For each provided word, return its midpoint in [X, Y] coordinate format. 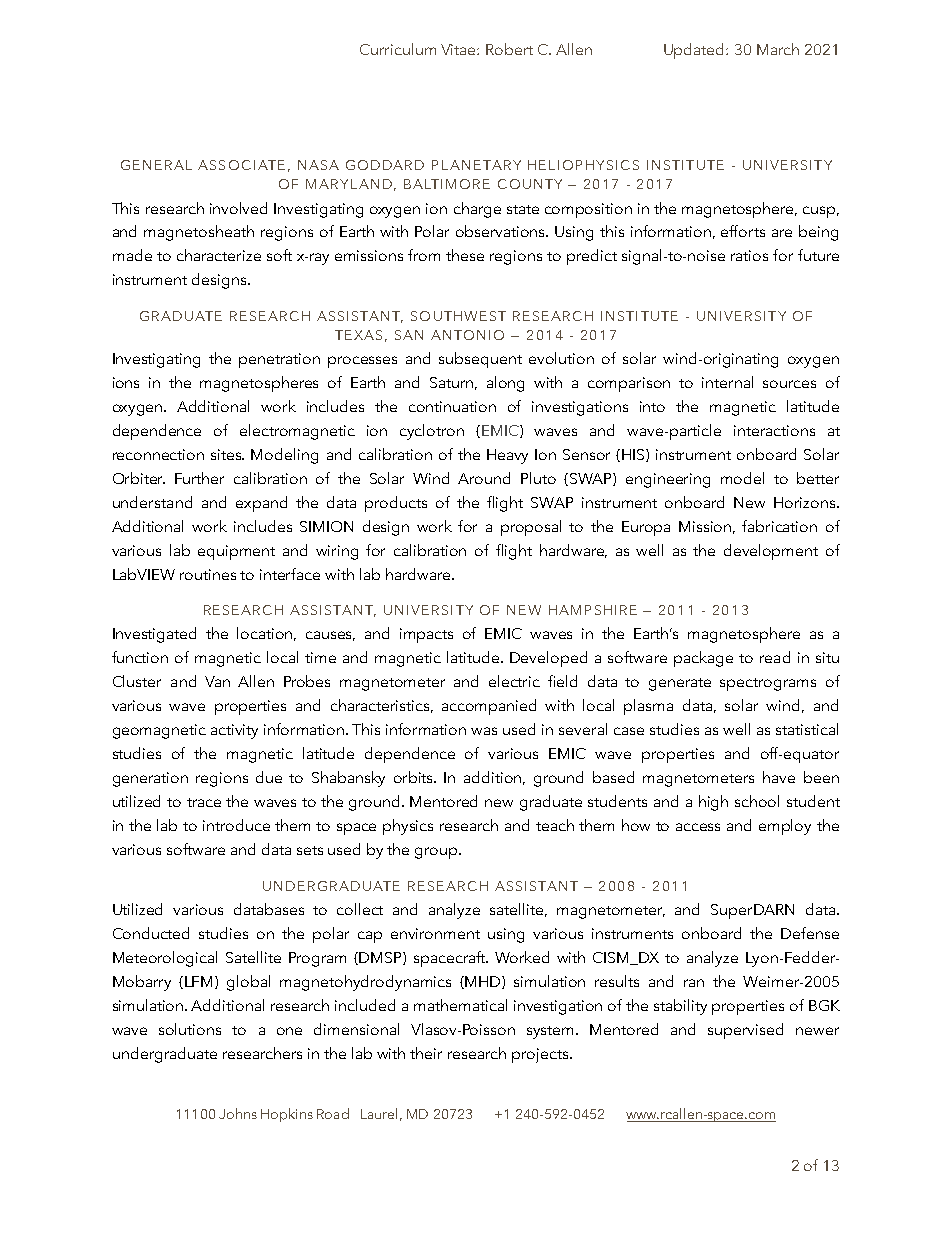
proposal [531, 528]
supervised [745, 1031]
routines [208, 574]
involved [238, 208]
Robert [509, 49]
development [771, 552]
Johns [238, 1113]
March [778, 49]
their [426, 1053]
